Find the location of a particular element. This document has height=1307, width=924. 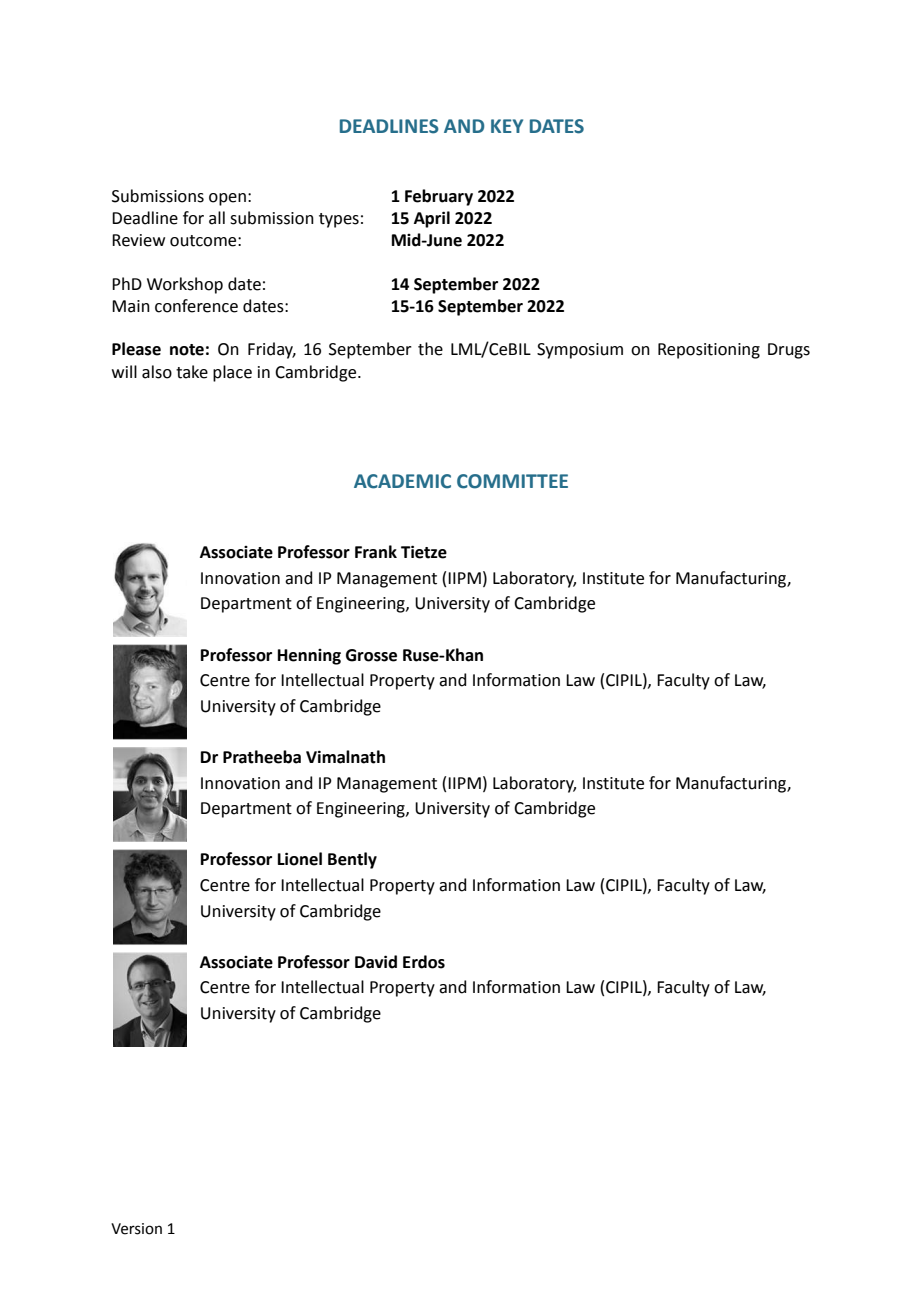

open is located at coordinates (227, 199).
